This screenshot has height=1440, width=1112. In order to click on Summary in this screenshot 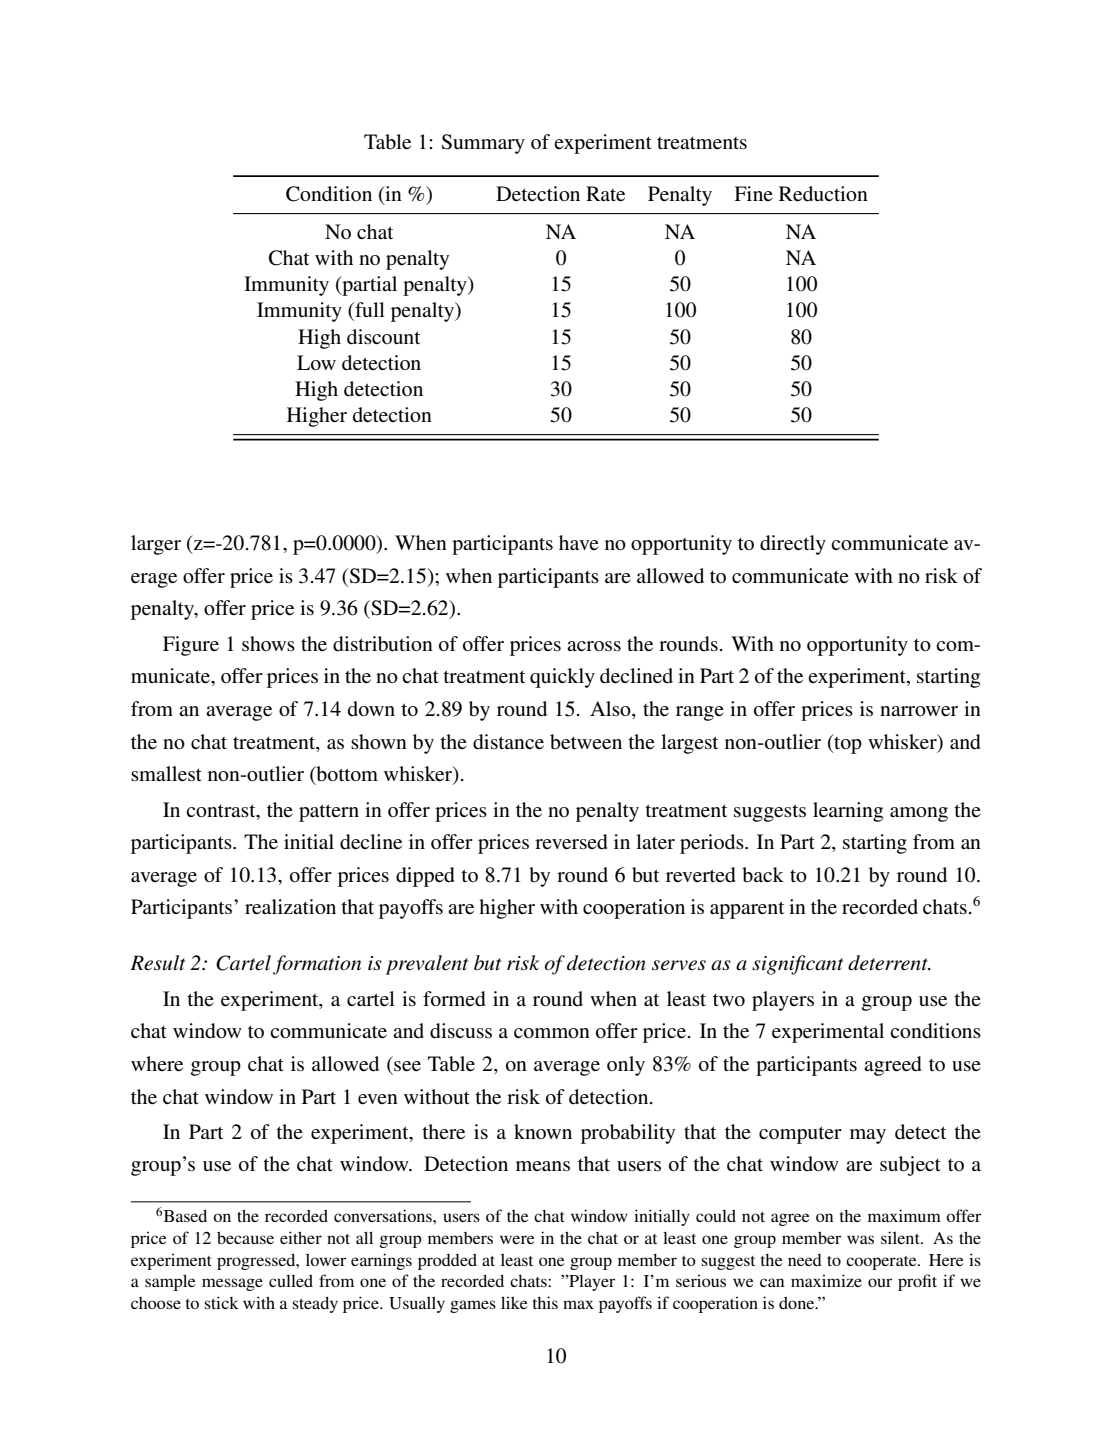, I will do `click(483, 144)`.
